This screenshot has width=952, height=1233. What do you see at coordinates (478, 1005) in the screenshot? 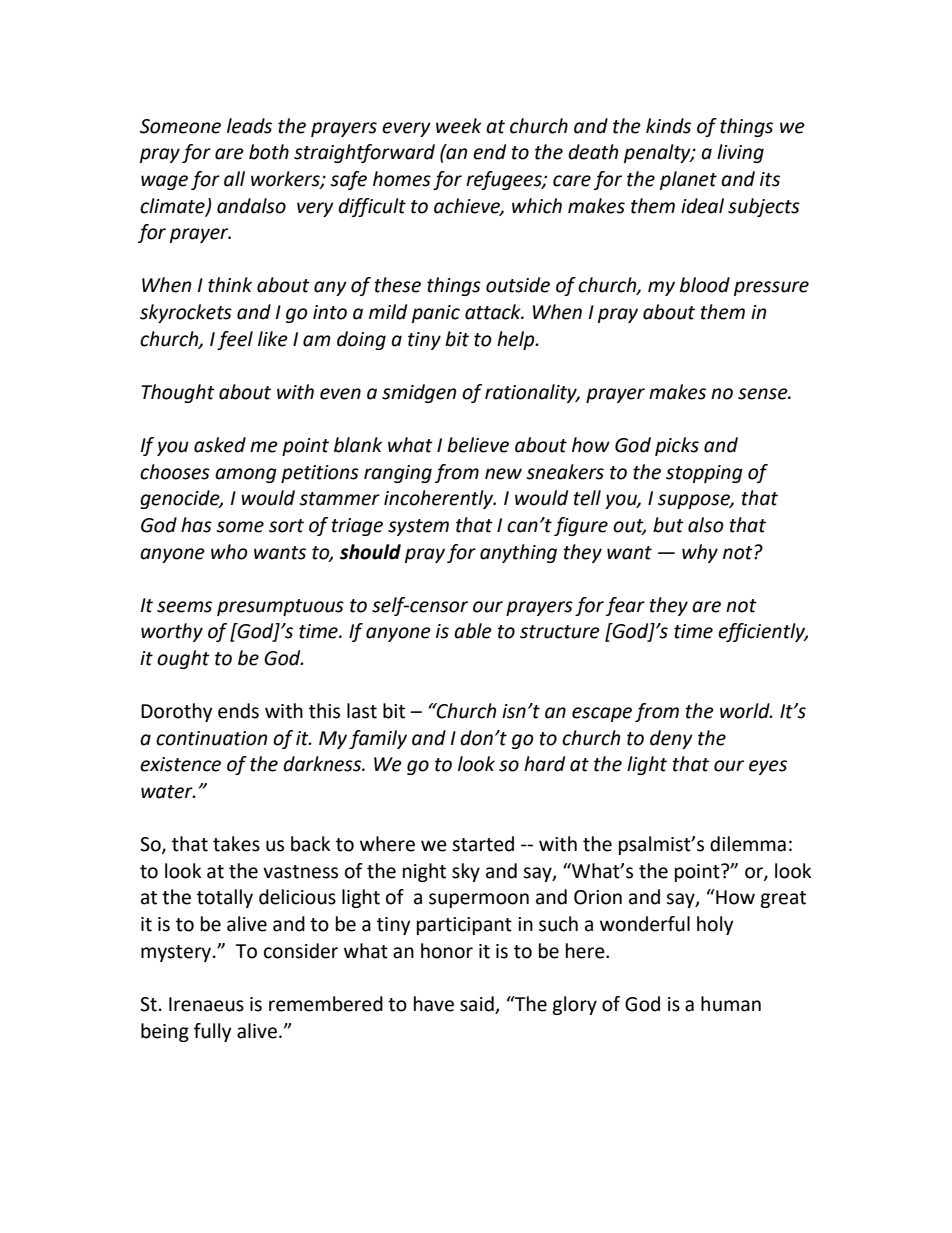
I see `said` at bounding box center [478, 1005].
